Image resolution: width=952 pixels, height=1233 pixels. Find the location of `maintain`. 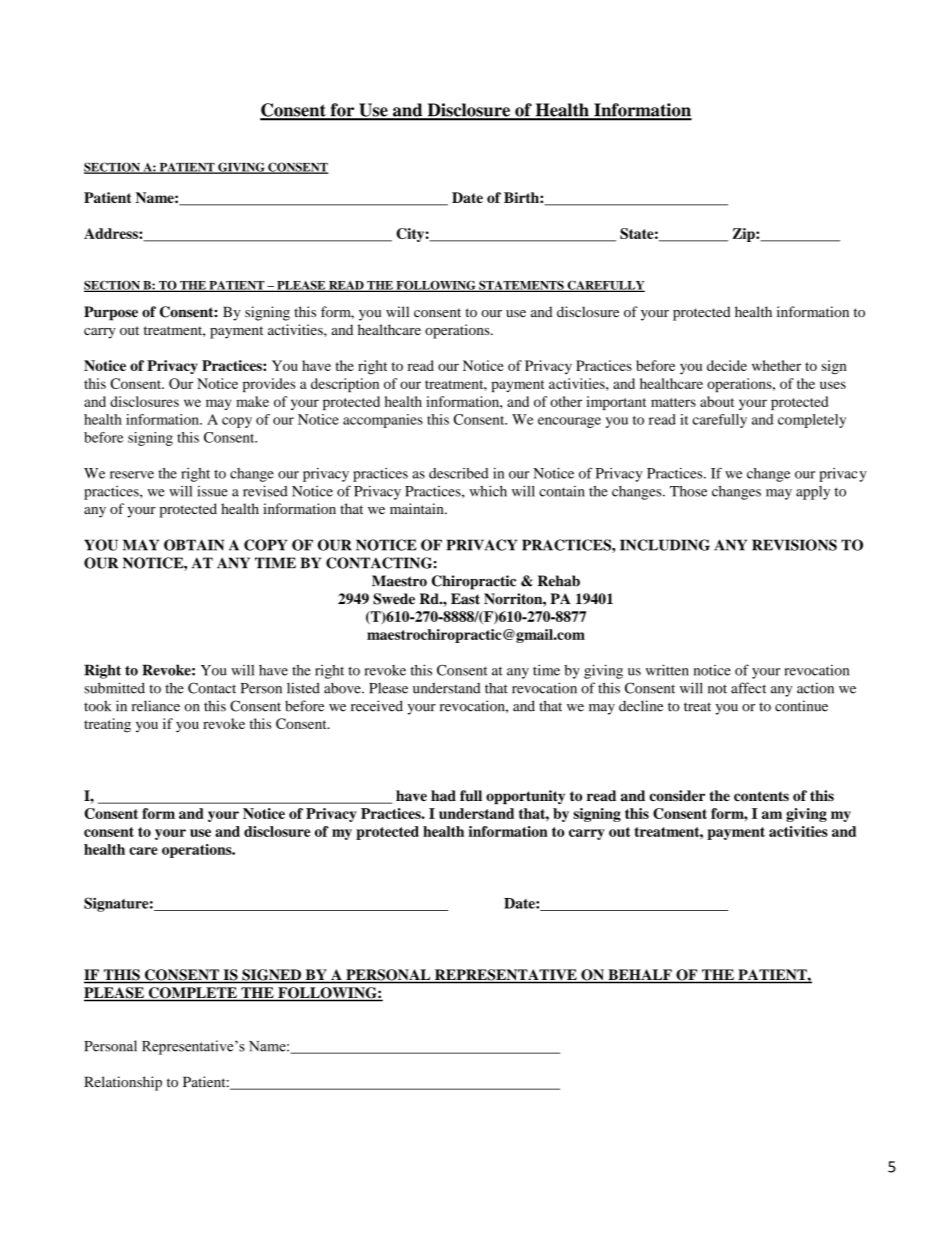

maintain is located at coordinates (418, 508).
